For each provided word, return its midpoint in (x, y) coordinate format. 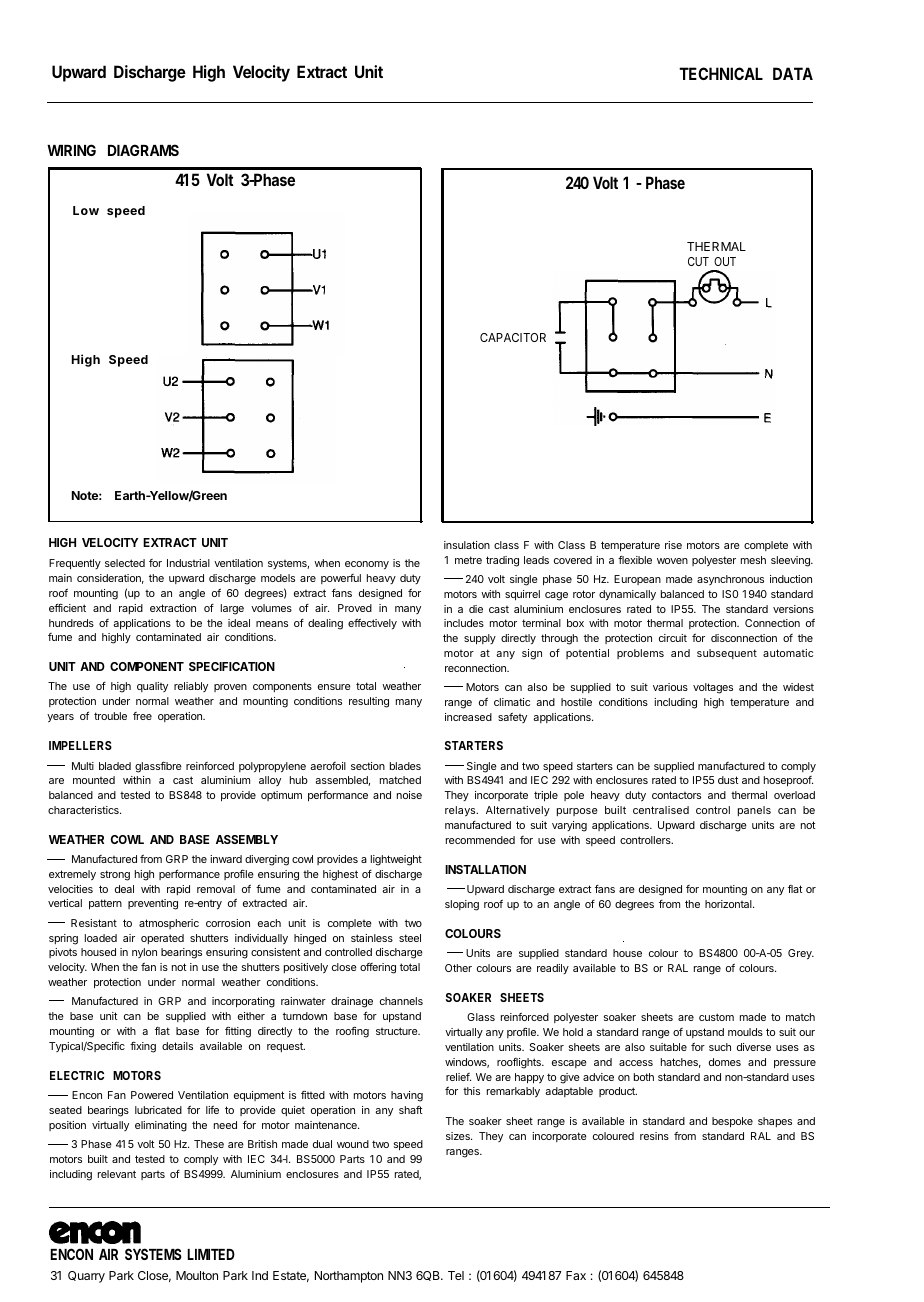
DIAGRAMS (143, 150)
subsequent (727, 654)
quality (152, 687)
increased (468, 717)
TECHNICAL (721, 73)
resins (654, 1136)
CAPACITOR (513, 337)
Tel (456, 1275)
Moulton (197, 1275)
